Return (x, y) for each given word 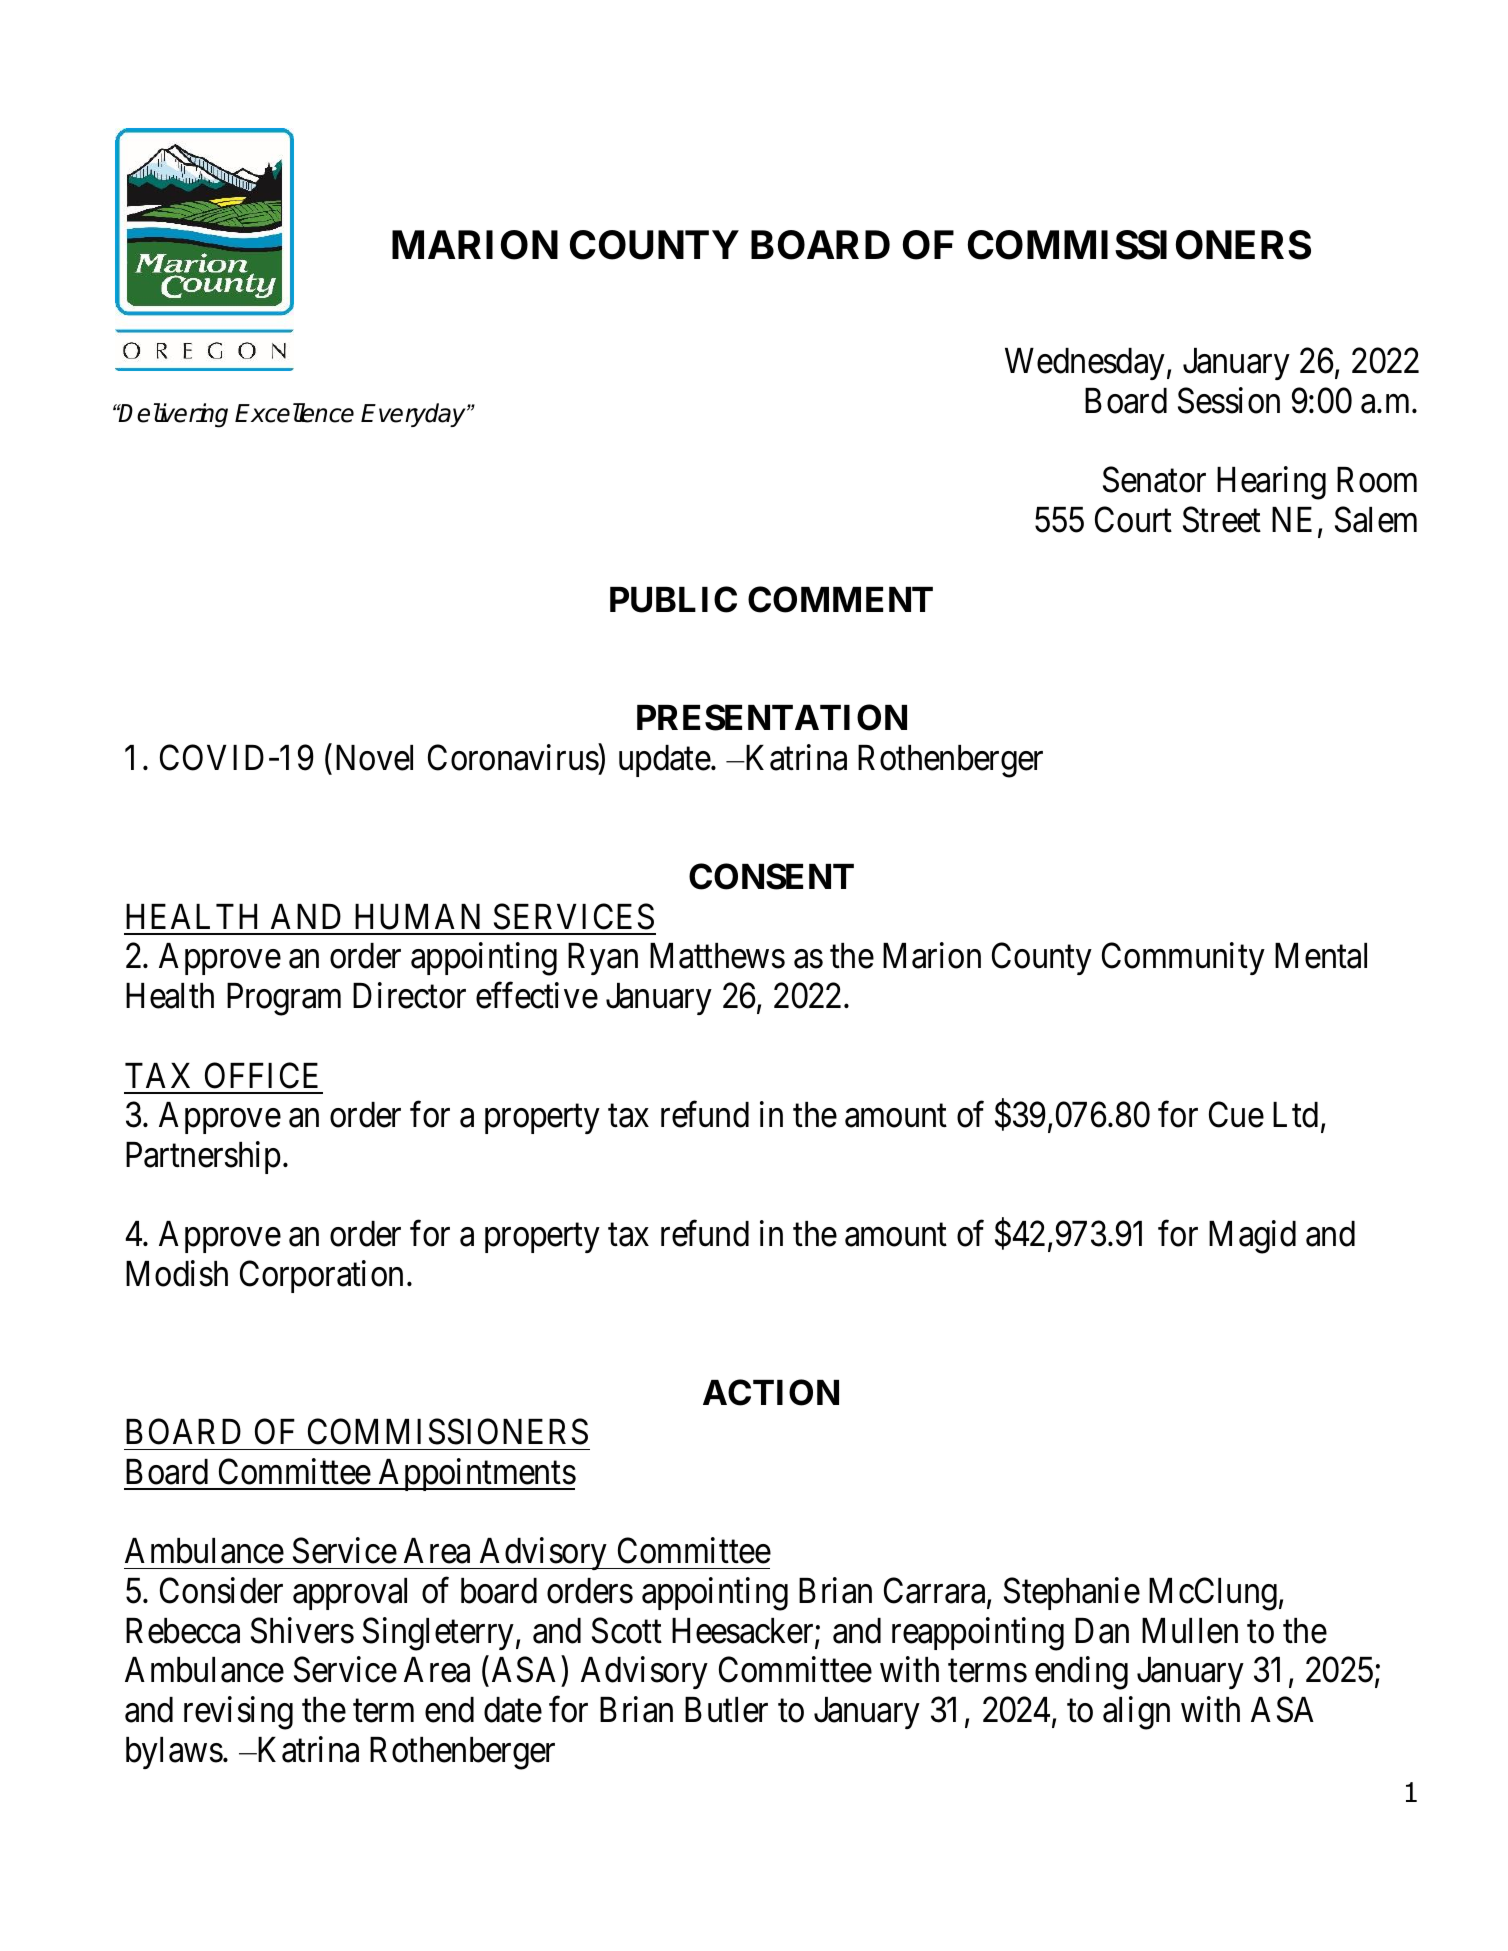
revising (238, 1713)
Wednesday (1085, 364)
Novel (374, 758)
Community (1183, 959)
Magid (1252, 1237)
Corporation (321, 1276)
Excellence (294, 413)
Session (1229, 401)
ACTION (771, 1392)
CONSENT (771, 876)
